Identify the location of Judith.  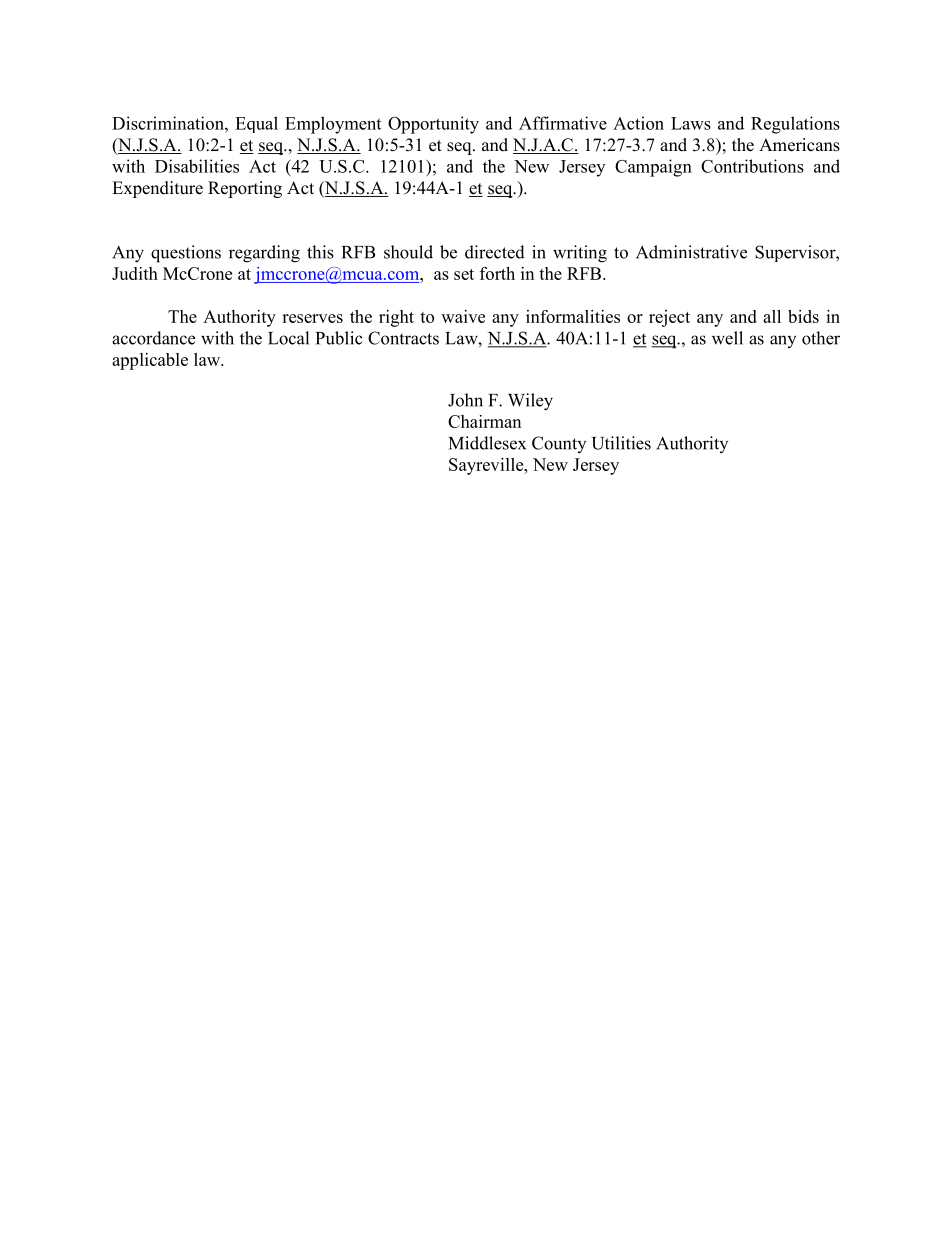
(135, 273).
